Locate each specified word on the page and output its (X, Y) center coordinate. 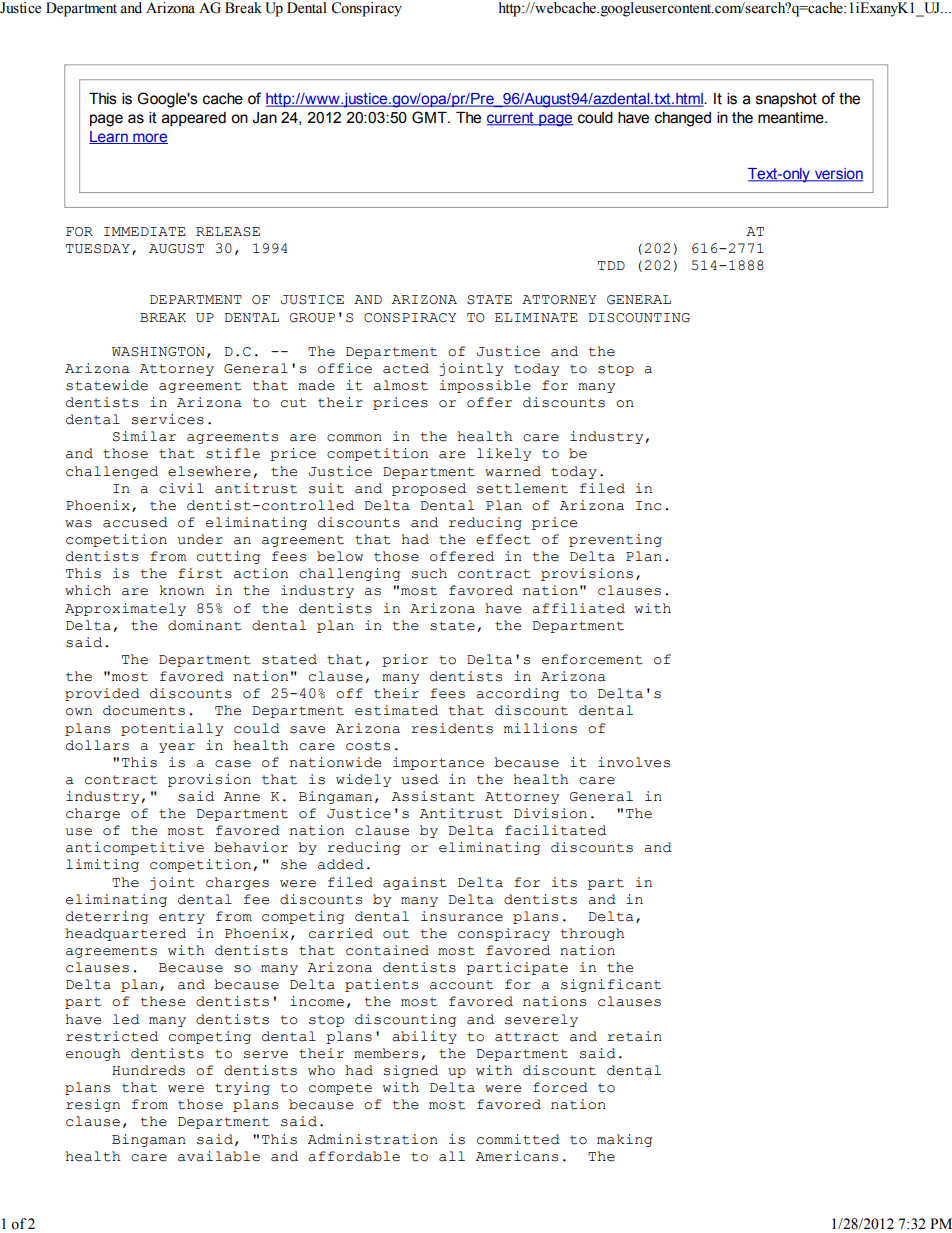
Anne (242, 797)
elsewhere (209, 471)
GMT (430, 117)
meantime (792, 118)
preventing (615, 540)
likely (504, 454)
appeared (194, 119)
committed (518, 1139)
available (219, 1156)
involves (634, 762)
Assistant (433, 796)
